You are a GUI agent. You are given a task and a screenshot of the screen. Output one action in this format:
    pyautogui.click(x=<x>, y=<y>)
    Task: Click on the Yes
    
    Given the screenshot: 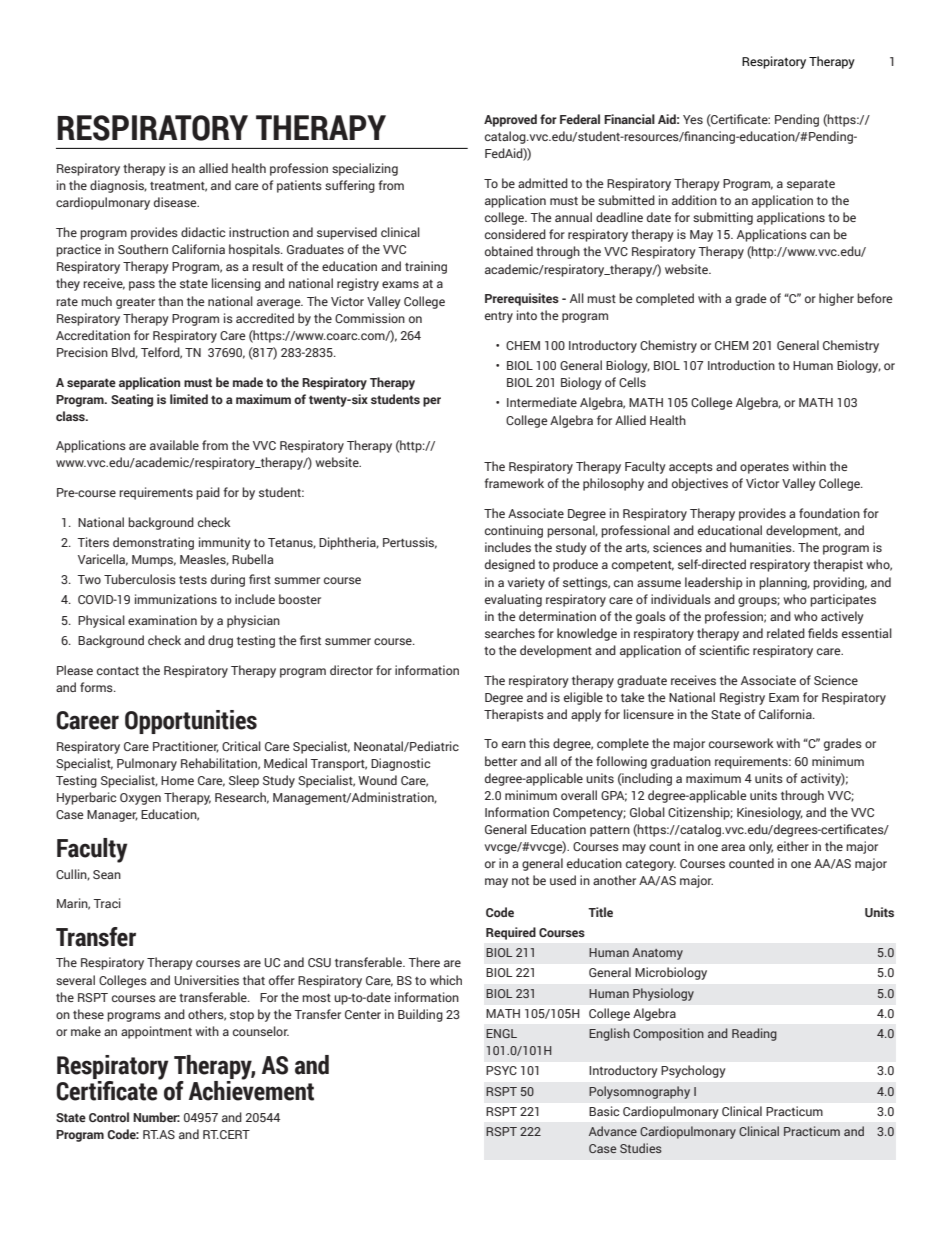 What is the action you would take?
    pyautogui.click(x=693, y=119)
